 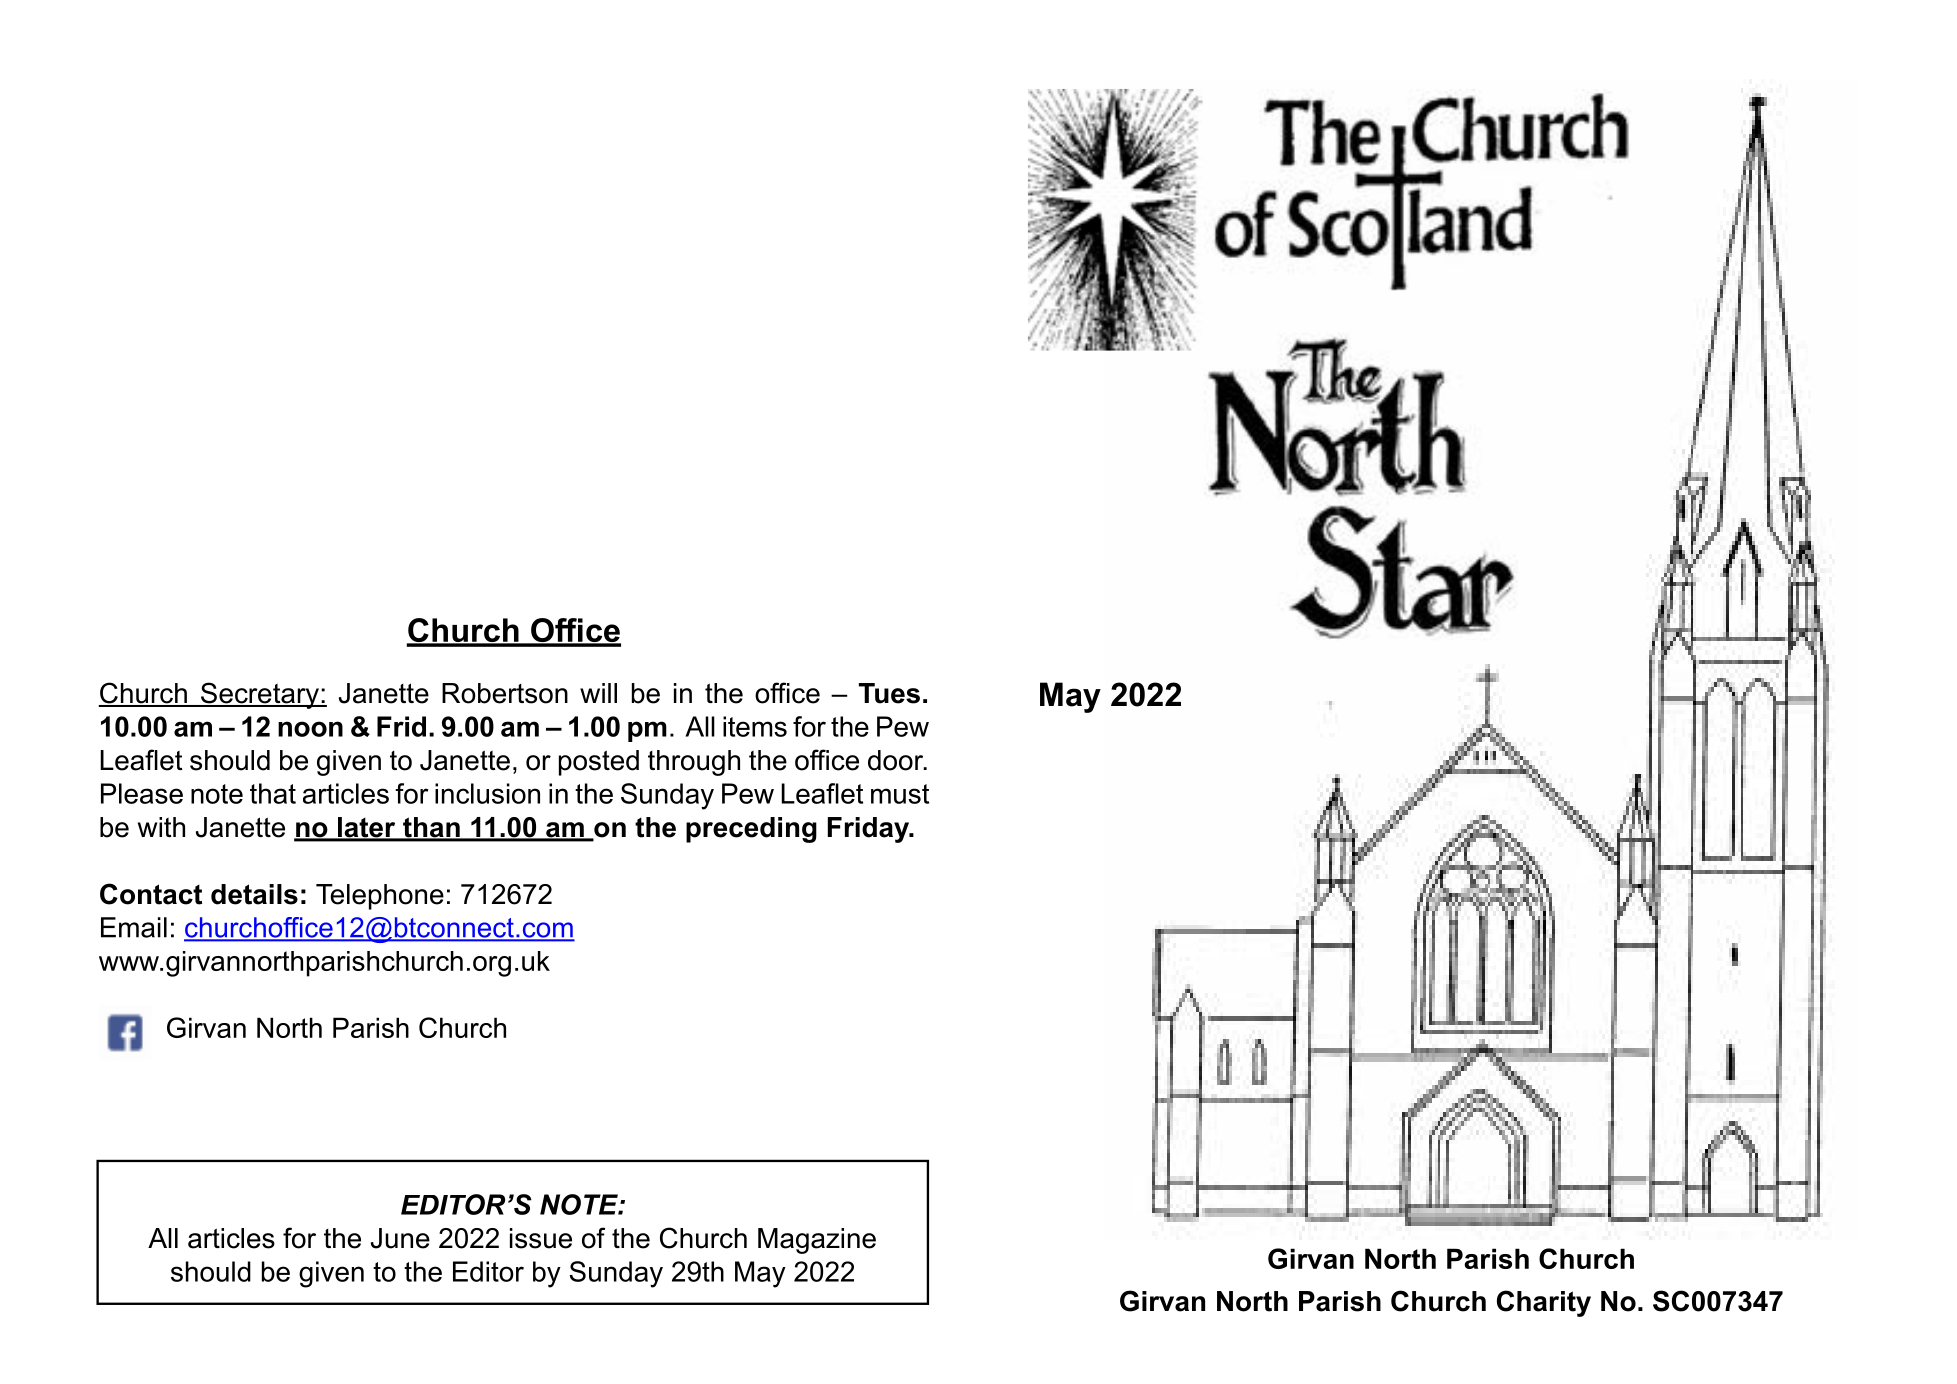 What do you see at coordinates (254, 894) in the page?
I see `details` at bounding box center [254, 894].
